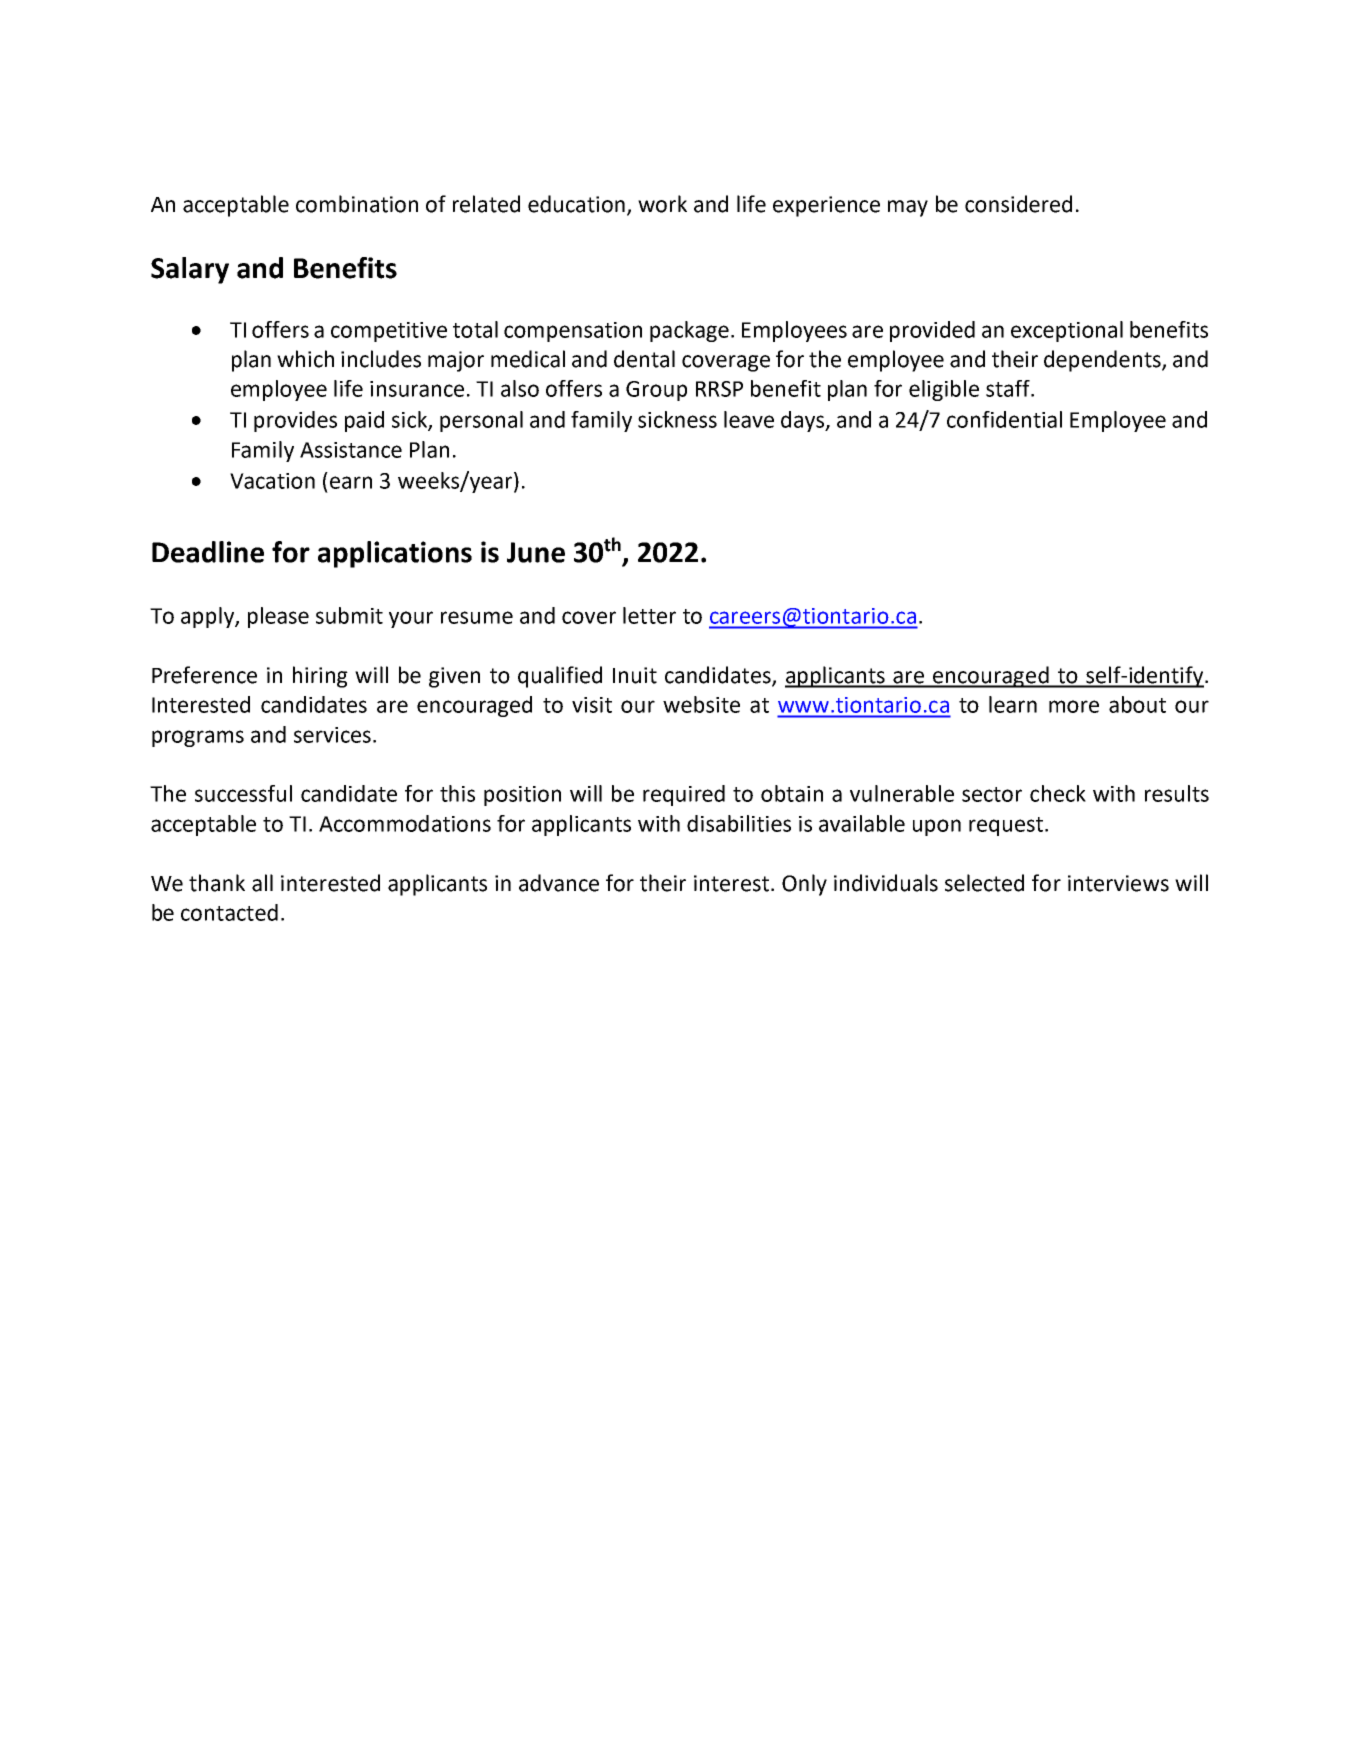 This document has height=1753, width=1354. I want to click on combination, so click(357, 204).
